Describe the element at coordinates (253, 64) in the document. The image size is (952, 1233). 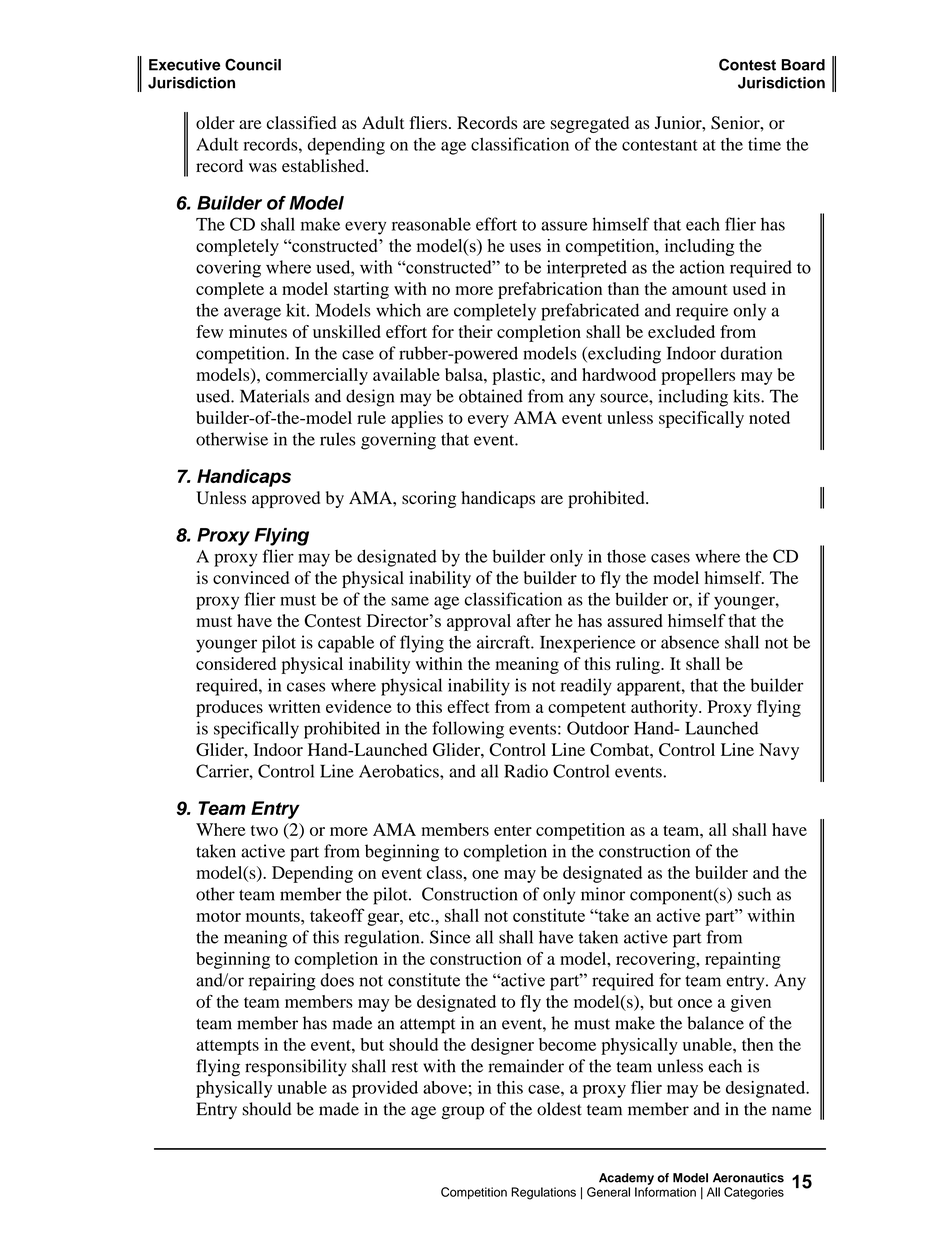
I see `Council` at that location.
